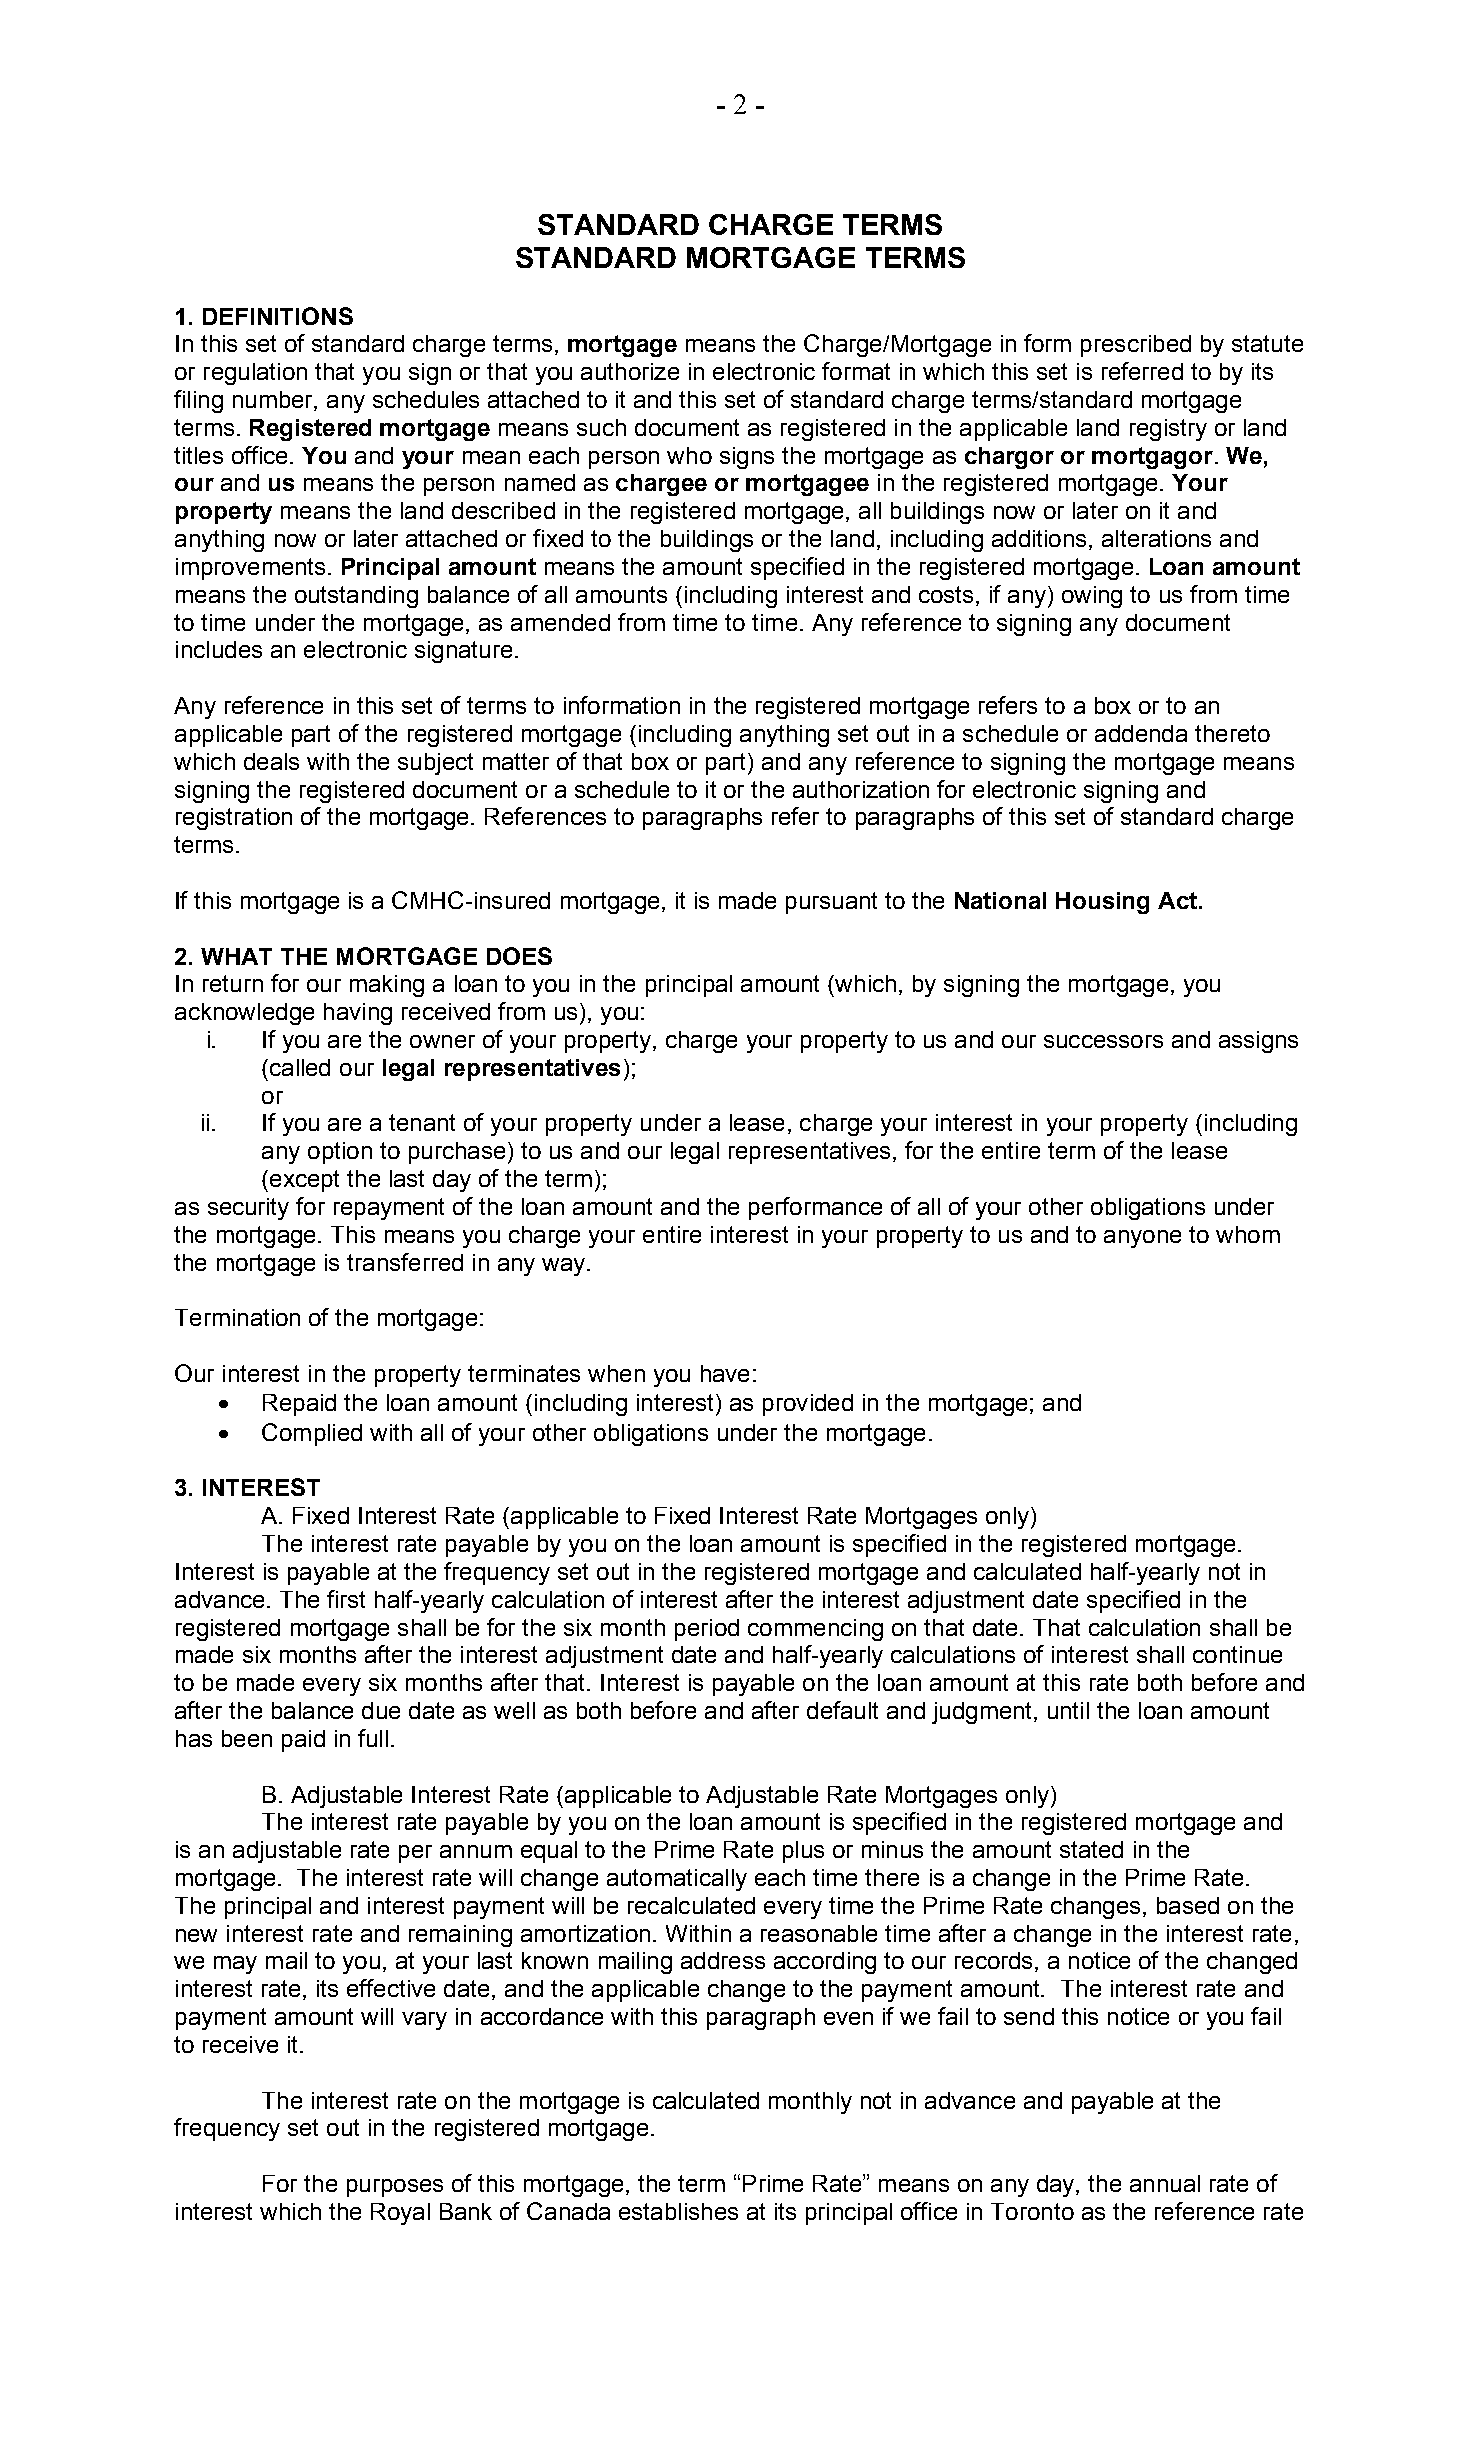 Image resolution: width=1481 pixels, height=2439 pixels. What do you see at coordinates (395, 2188) in the page?
I see `purposes` at bounding box center [395, 2188].
